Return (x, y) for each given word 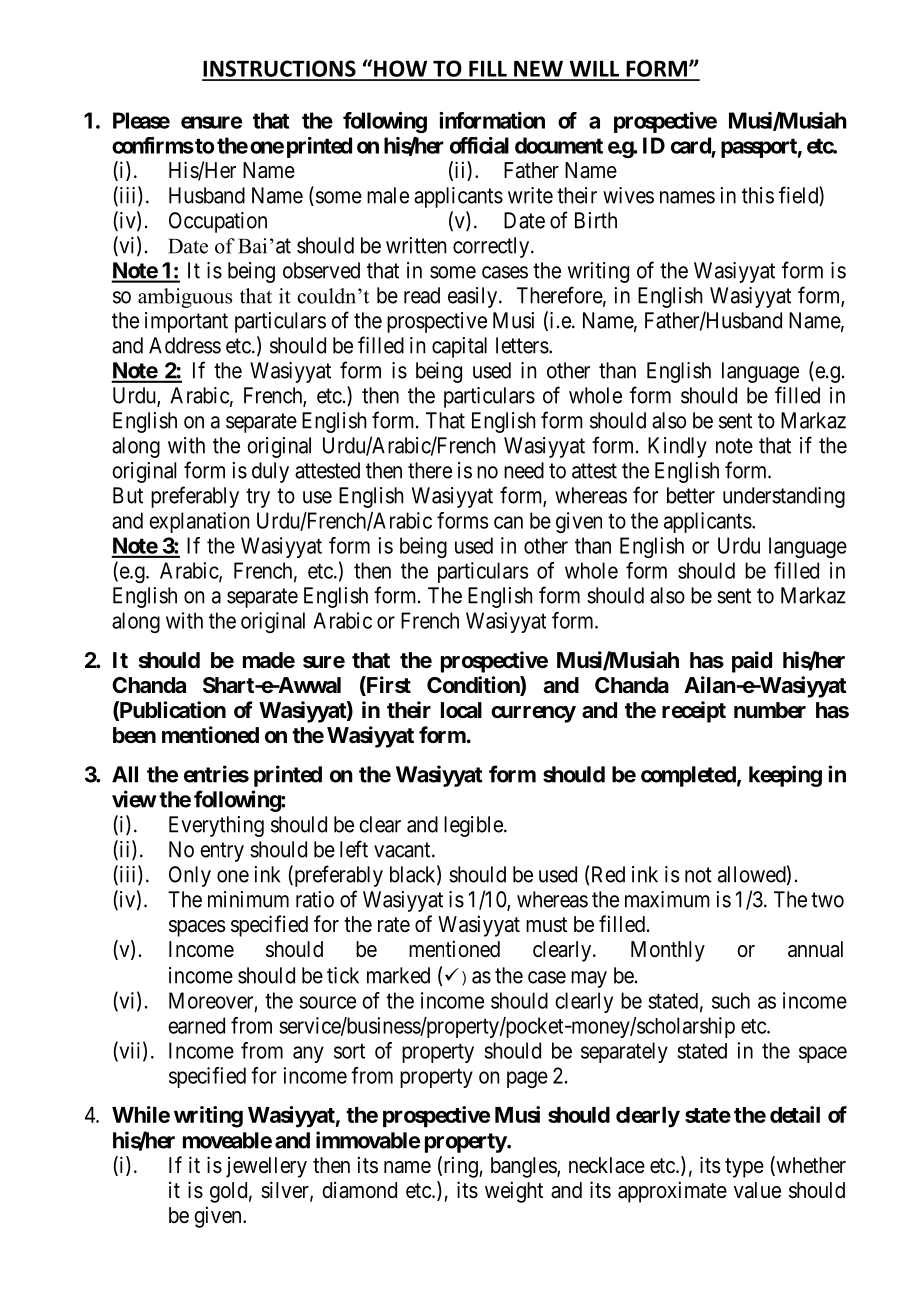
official (479, 145)
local (461, 710)
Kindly (677, 447)
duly (270, 472)
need (524, 470)
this (758, 195)
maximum (667, 899)
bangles (524, 1167)
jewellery (266, 1167)
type (744, 1168)
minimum (248, 899)
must (546, 925)
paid (752, 662)
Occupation (218, 222)
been (134, 735)
